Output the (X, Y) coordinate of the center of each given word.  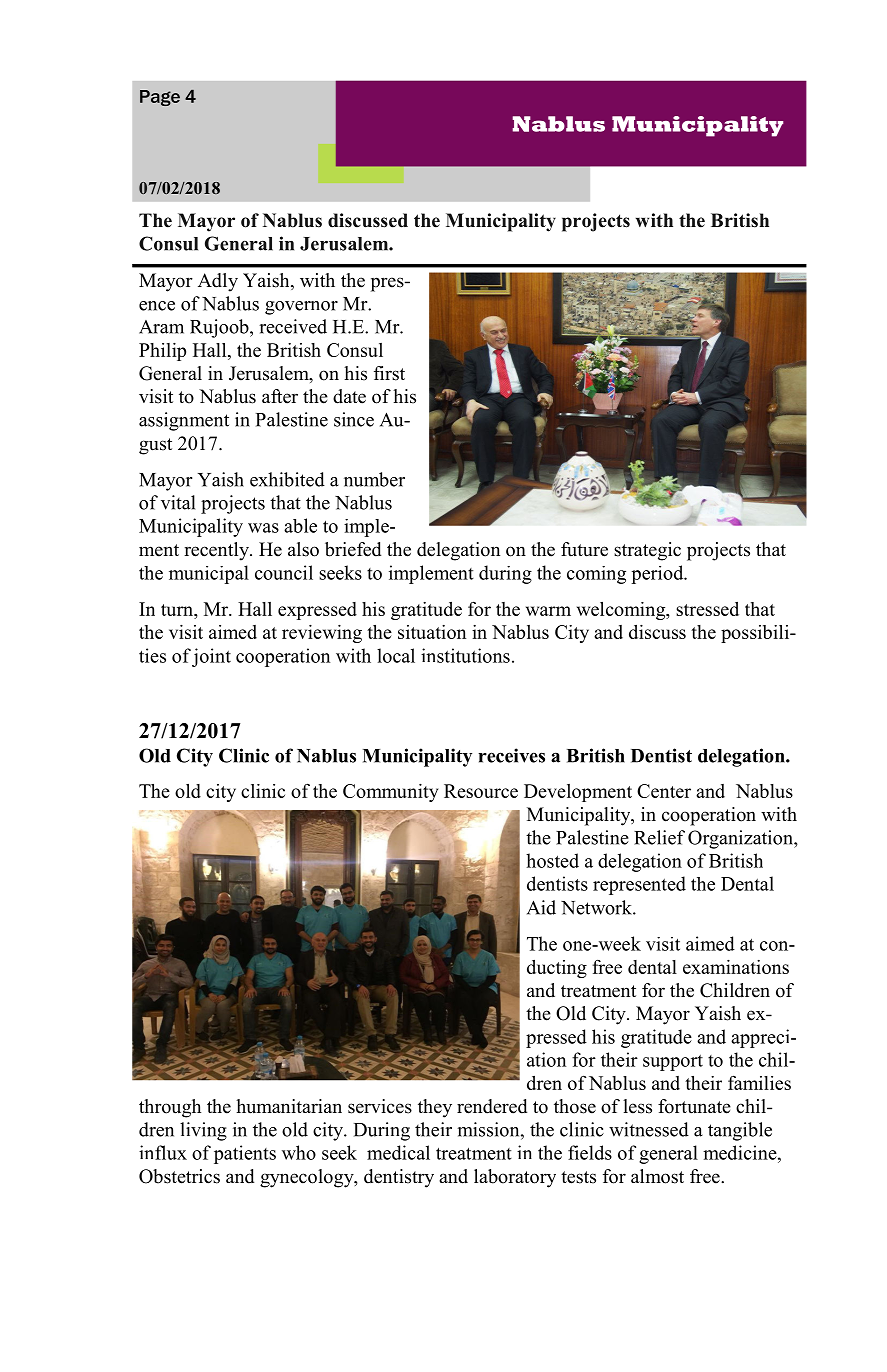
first (389, 373)
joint (211, 657)
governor (301, 308)
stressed (707, 609)
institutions (465, 655)
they (435, 1108)
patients (245, 1154)
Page (160, 98)
